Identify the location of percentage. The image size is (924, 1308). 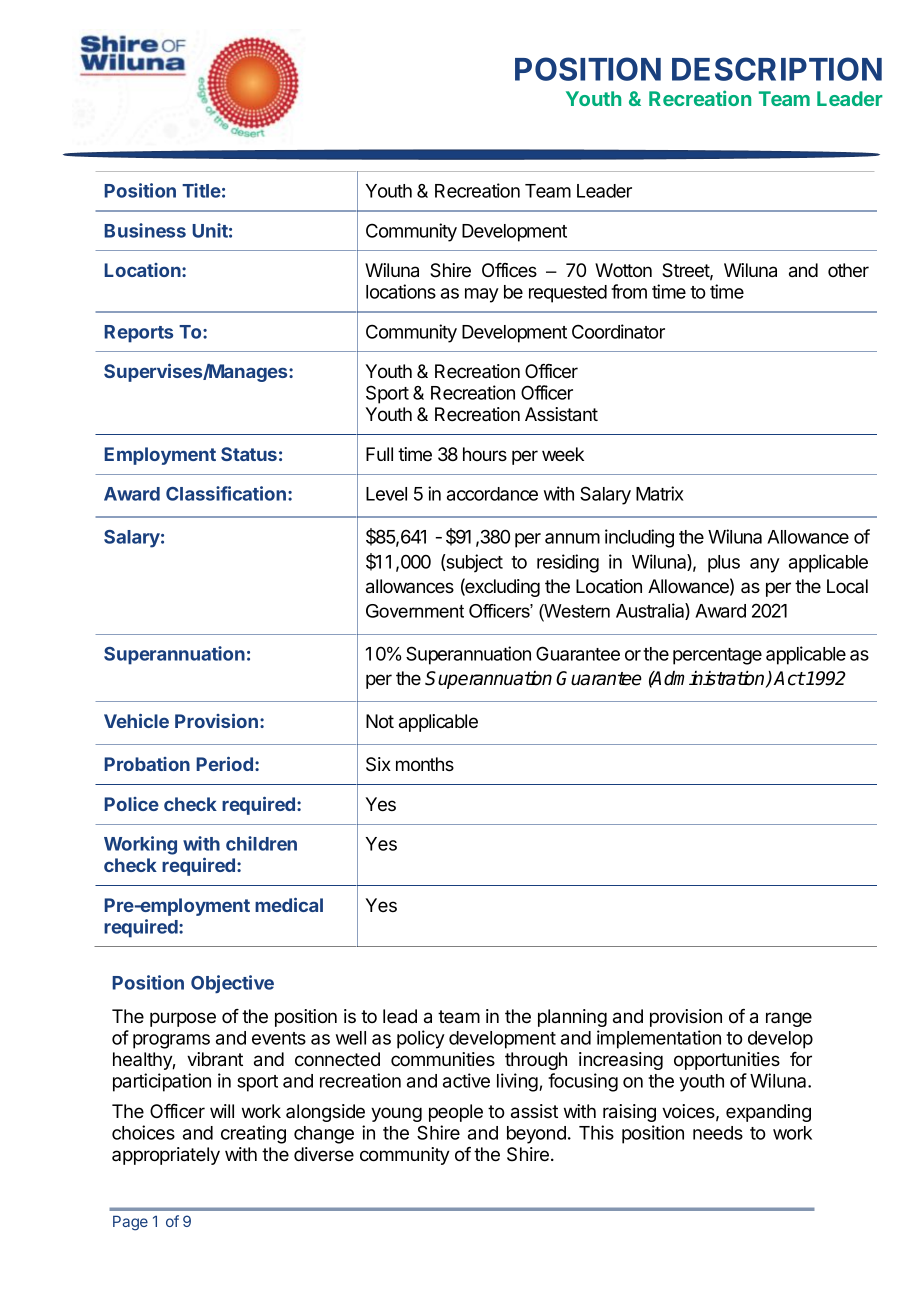
(717, 656).
